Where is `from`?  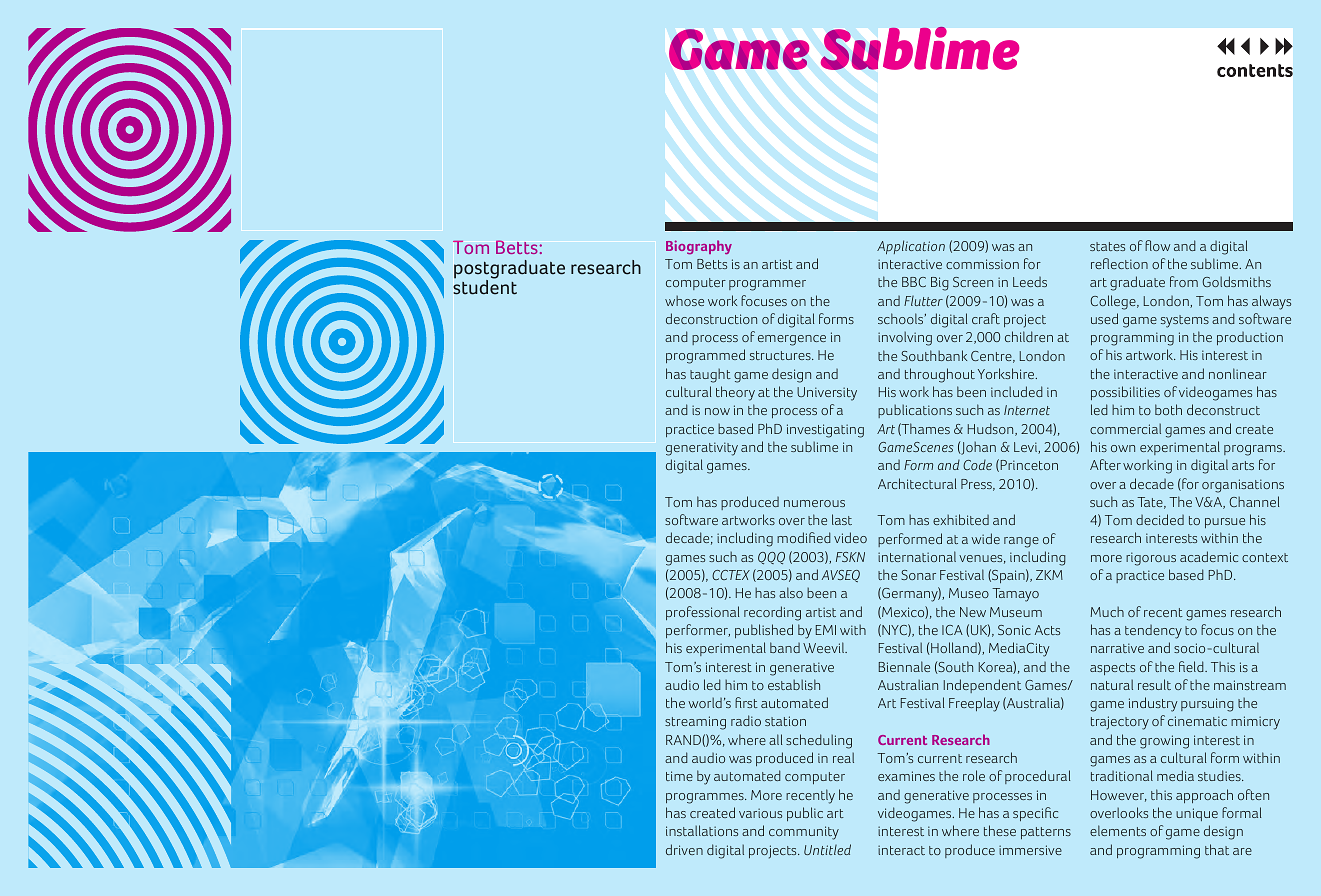 from is located at coordinates (1184, 281).
